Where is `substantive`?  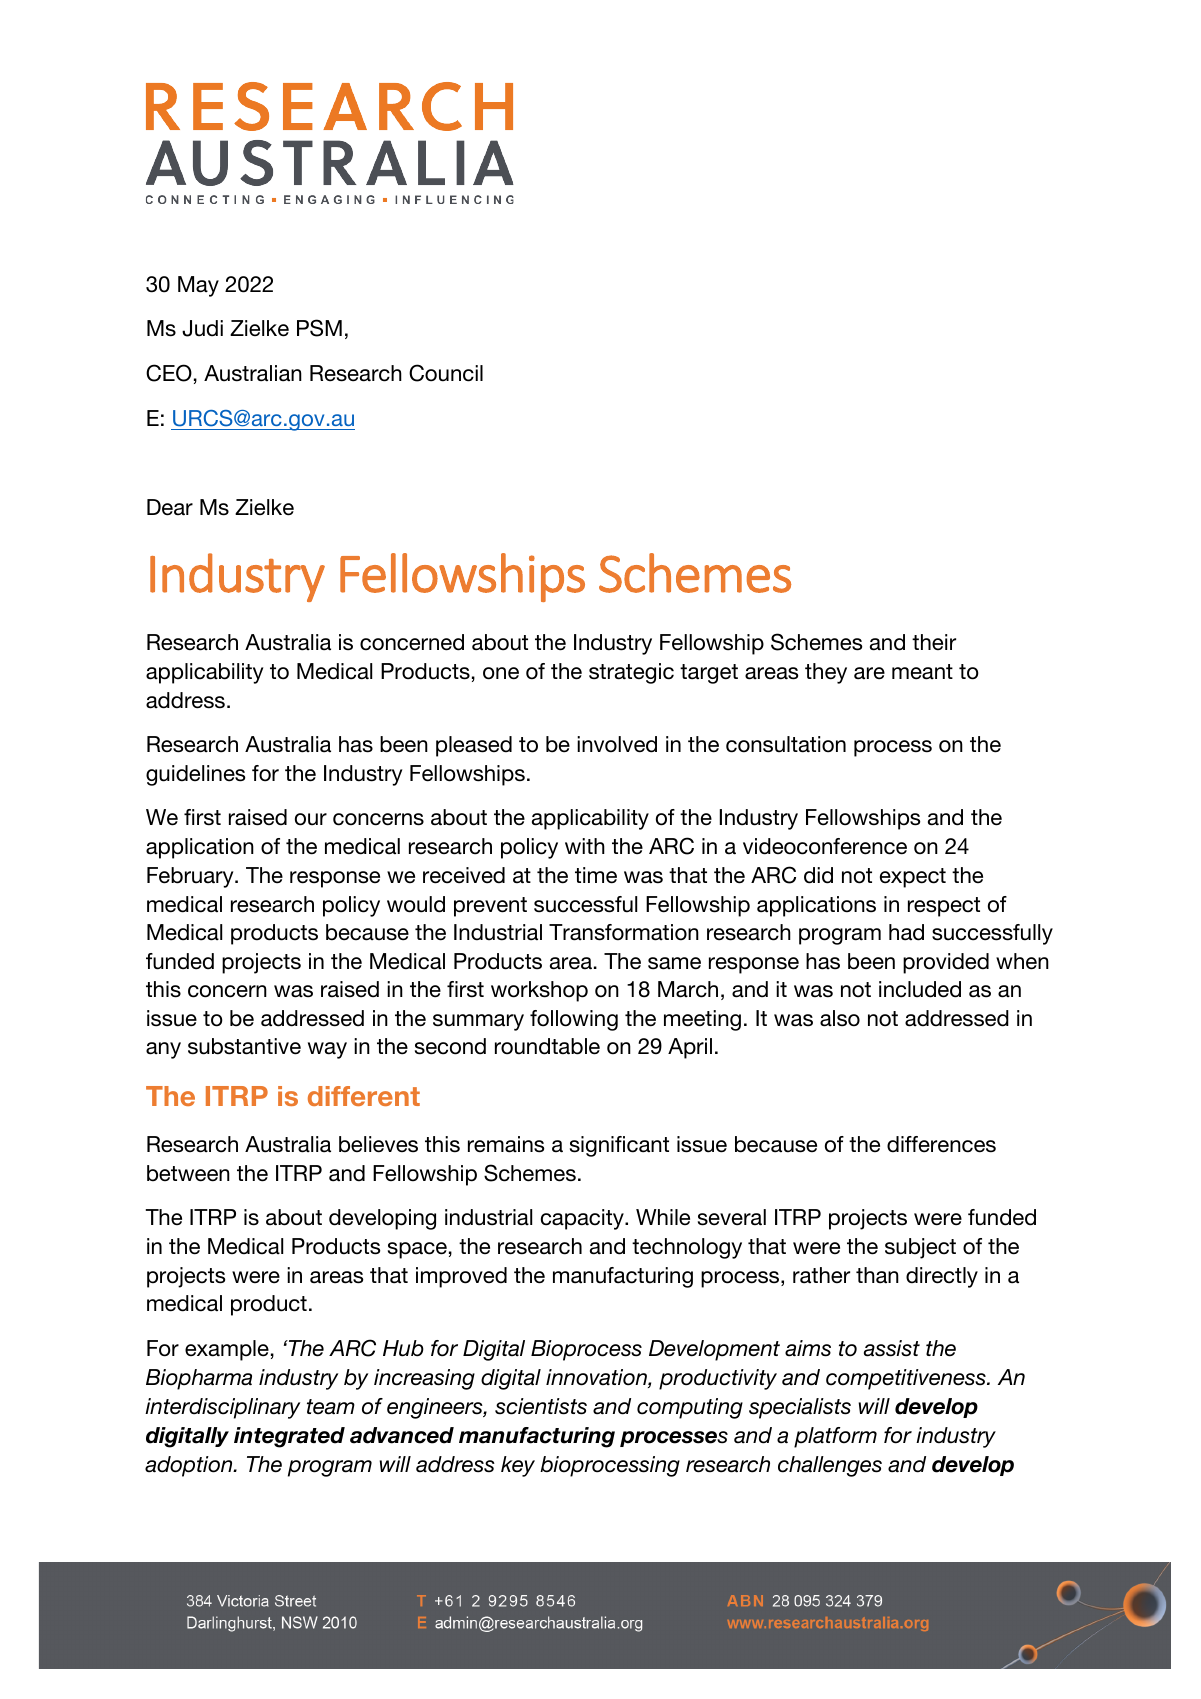
substantive is located at coordinates (244, 1046).
